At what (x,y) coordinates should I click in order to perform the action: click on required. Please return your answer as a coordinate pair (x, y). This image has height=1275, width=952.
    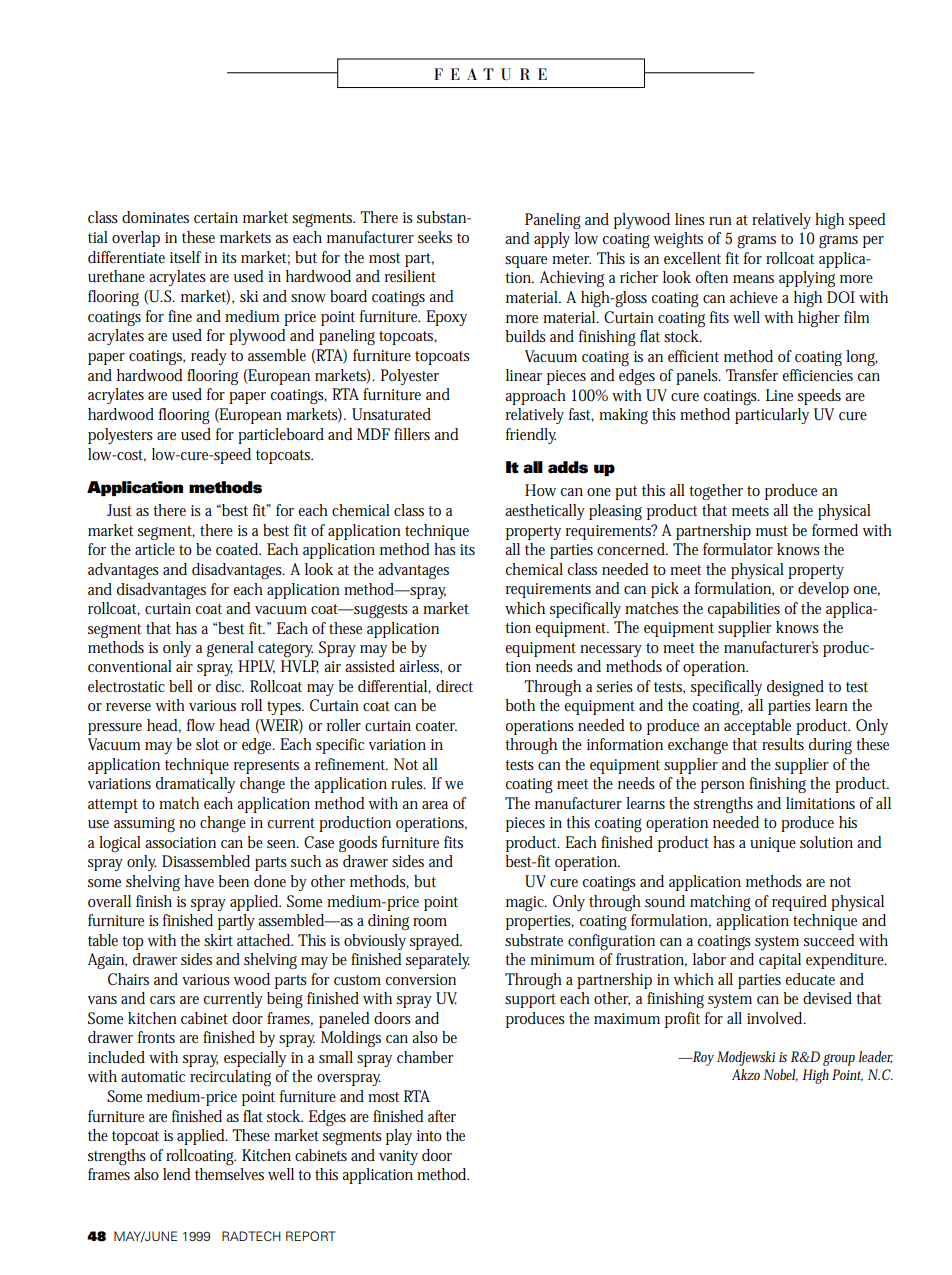
    Looking at the image, I should click on (799, 903).
